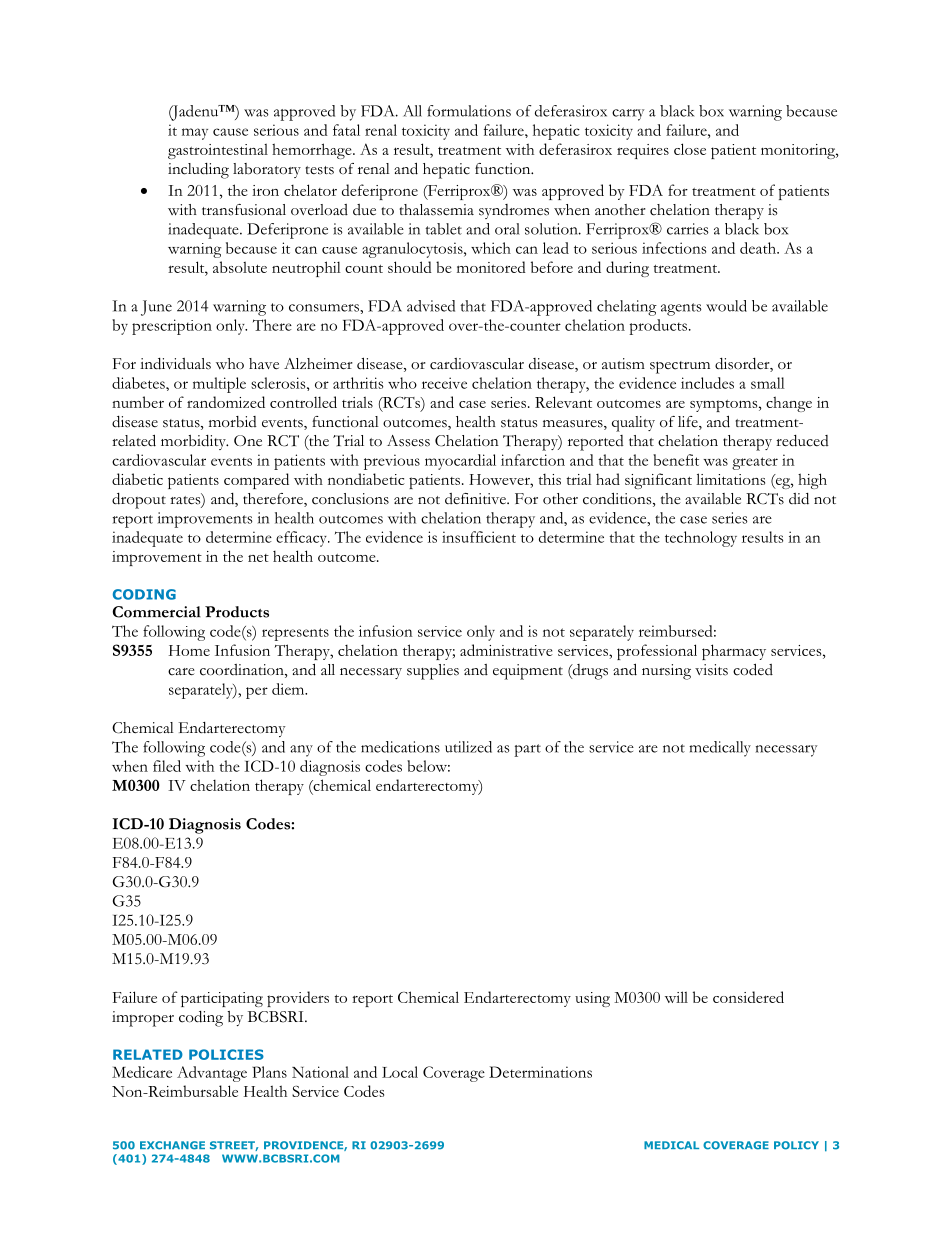  What do you see at coordinates (726, 306) in the image?
I see `would` at bounding box center [726, 306].
